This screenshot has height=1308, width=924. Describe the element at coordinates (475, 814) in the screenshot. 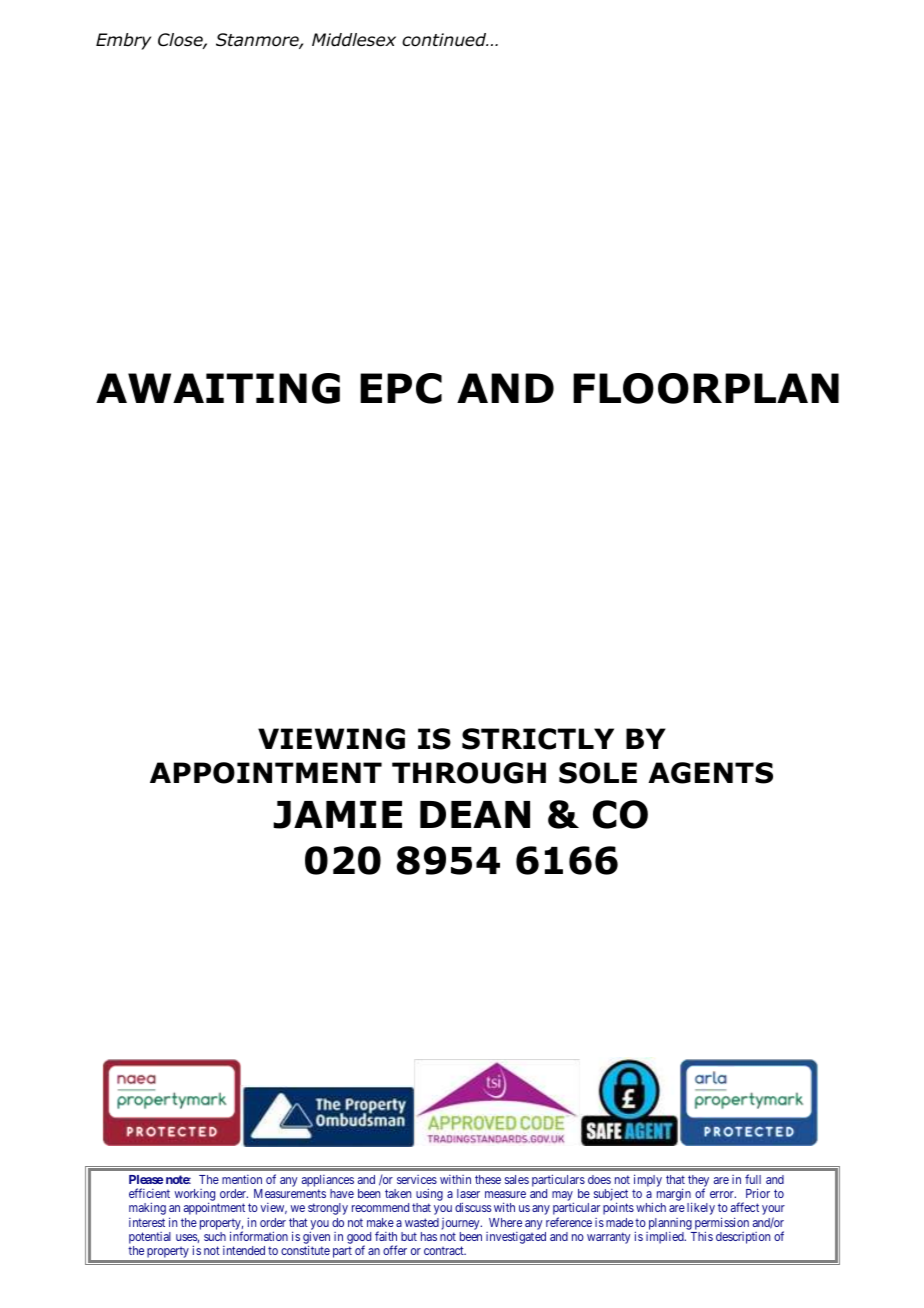

I see `DEAN` at that location.
